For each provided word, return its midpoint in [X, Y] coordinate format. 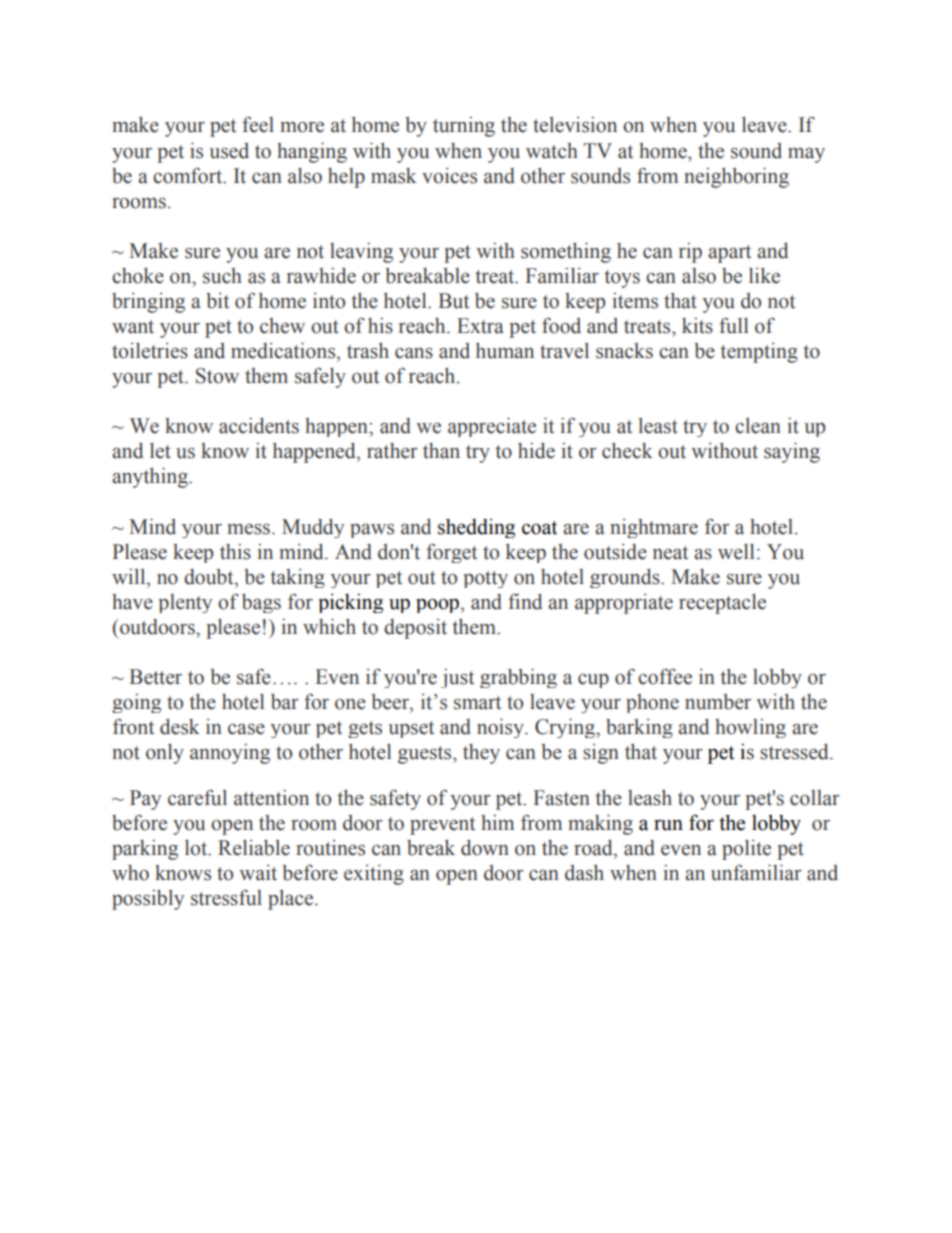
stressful [226, 897]
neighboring [736, 177]
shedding [476, 528]
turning [464, 127]
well [736, 552]
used [229, 151]
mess [248, 529]
